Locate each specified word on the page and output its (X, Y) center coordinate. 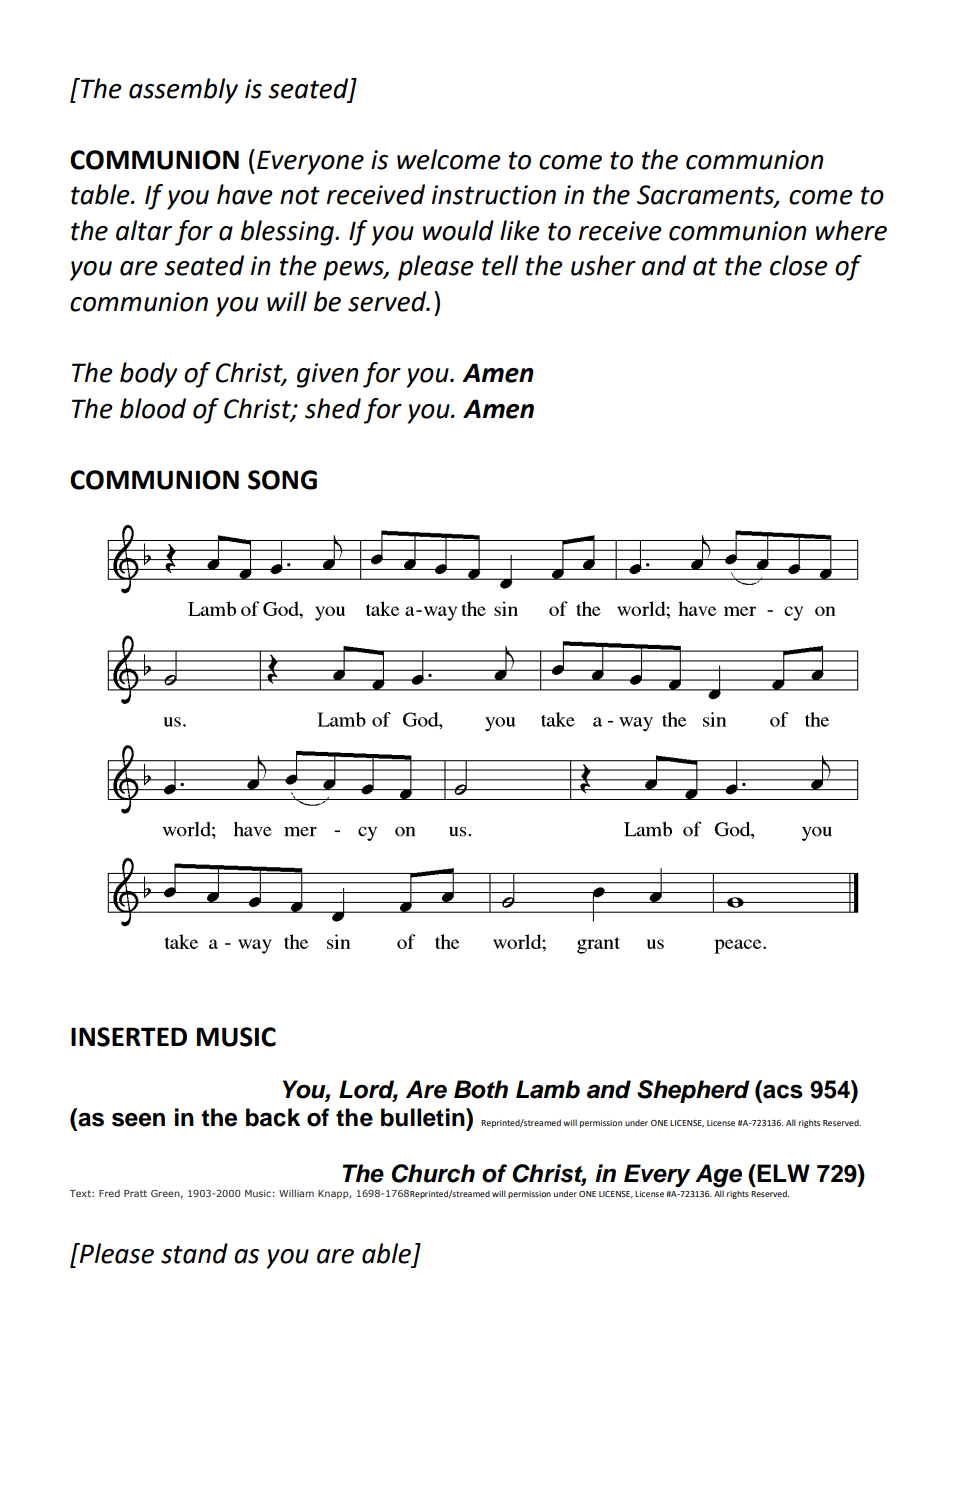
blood (153, 408)
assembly (183, 91)
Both (481, 1089)
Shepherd (693, 1091)
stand (194, 1253)
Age (718, 1176)
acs (783, 1091)
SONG (282, 480)
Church (433, 1173)
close (799, 265)
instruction (494, 195)
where (851, 230)
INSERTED (129, 1037)
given (327, 375)
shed (333, 408)
